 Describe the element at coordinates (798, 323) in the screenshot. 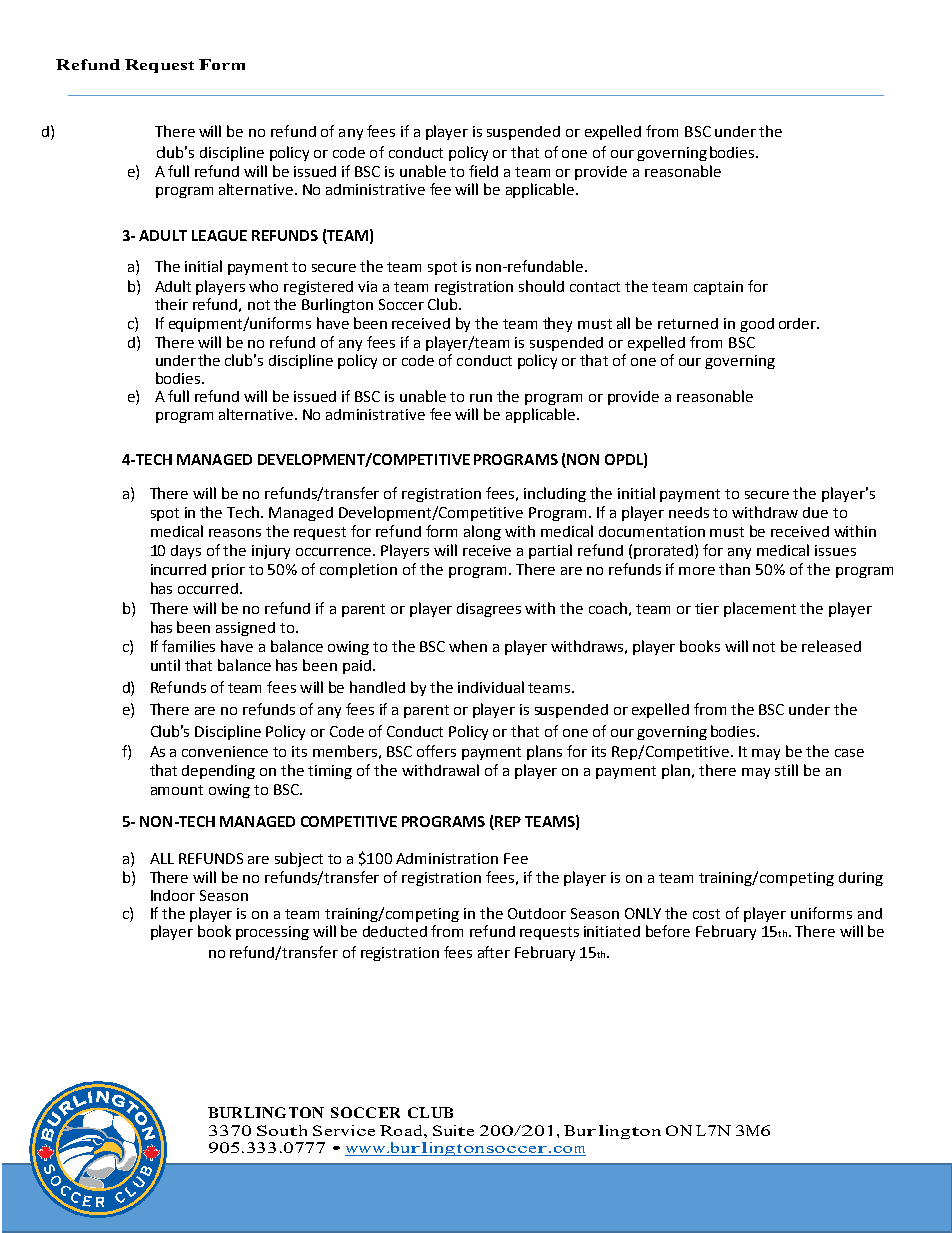

I see `order` at that location.
